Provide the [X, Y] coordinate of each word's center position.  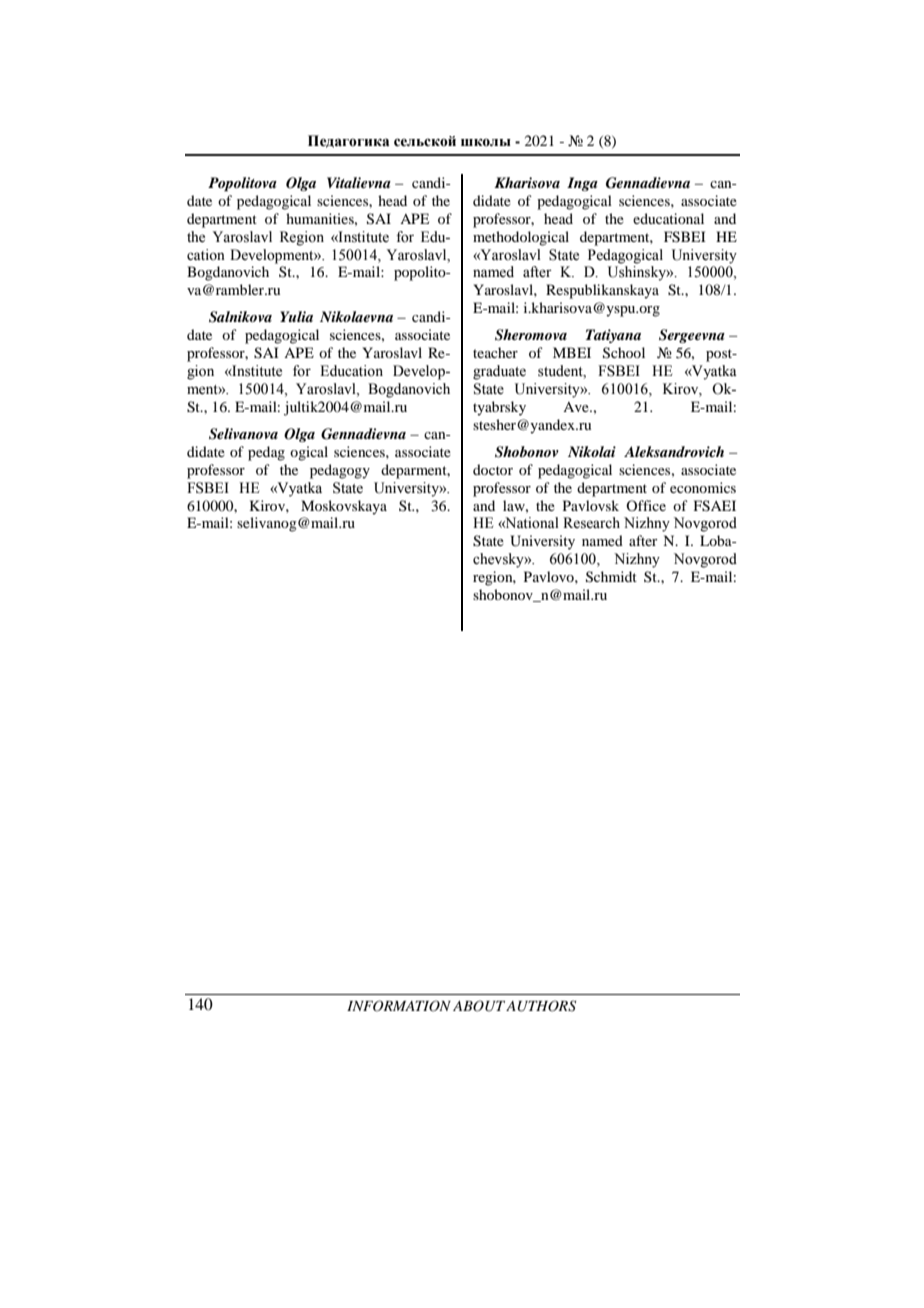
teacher [495, 352]
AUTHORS [541, 1006]
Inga [582, 184]
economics [703, 487]
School [624, 353]
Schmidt [611, 577]
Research [591, 523]
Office [646, 505]
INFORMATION [399, 1006]
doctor [493, 469]
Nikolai [592, 451]
